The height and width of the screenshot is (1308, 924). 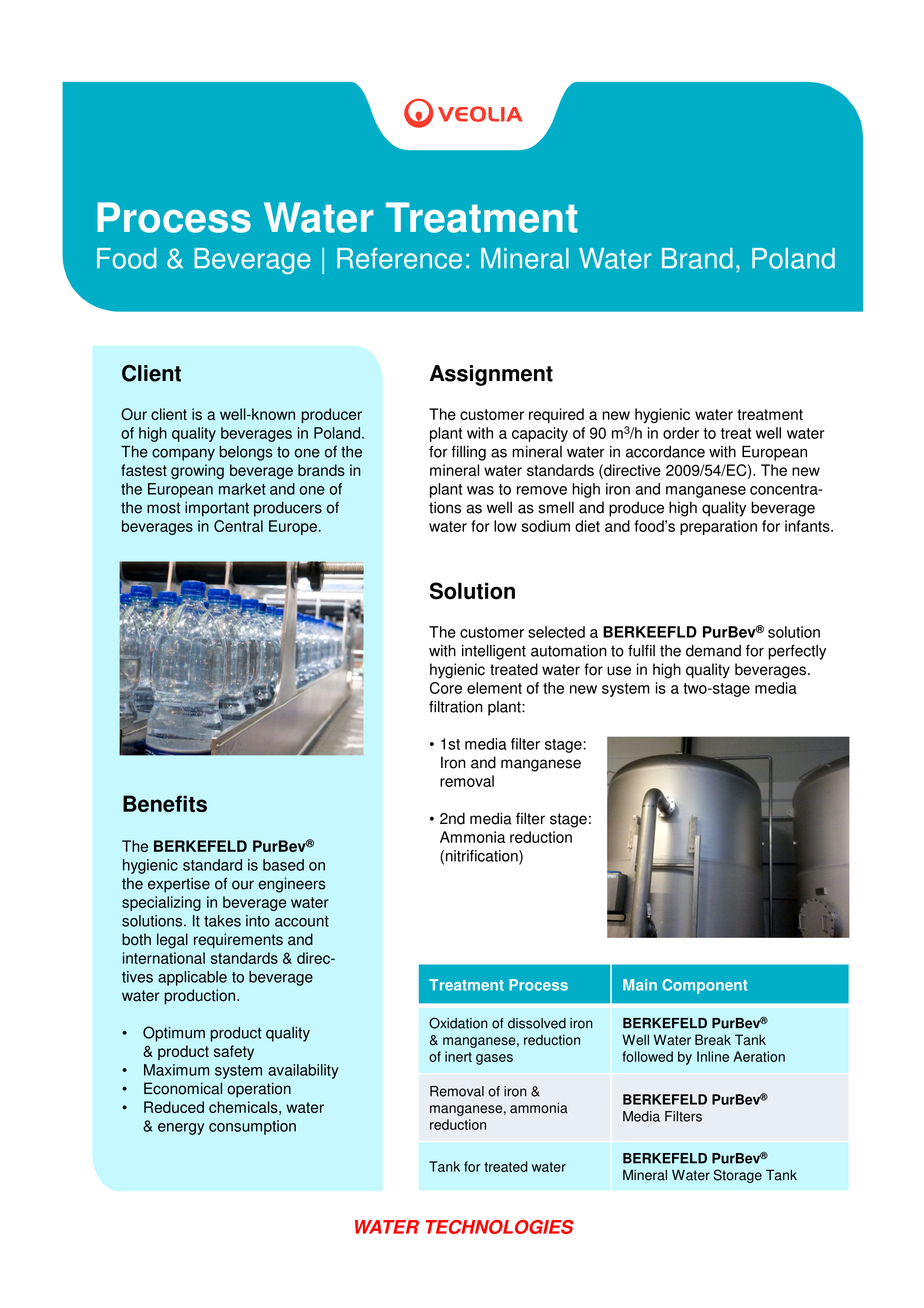 I want to click on TECHNOLOGIES, so click(x=499, y=1227).
